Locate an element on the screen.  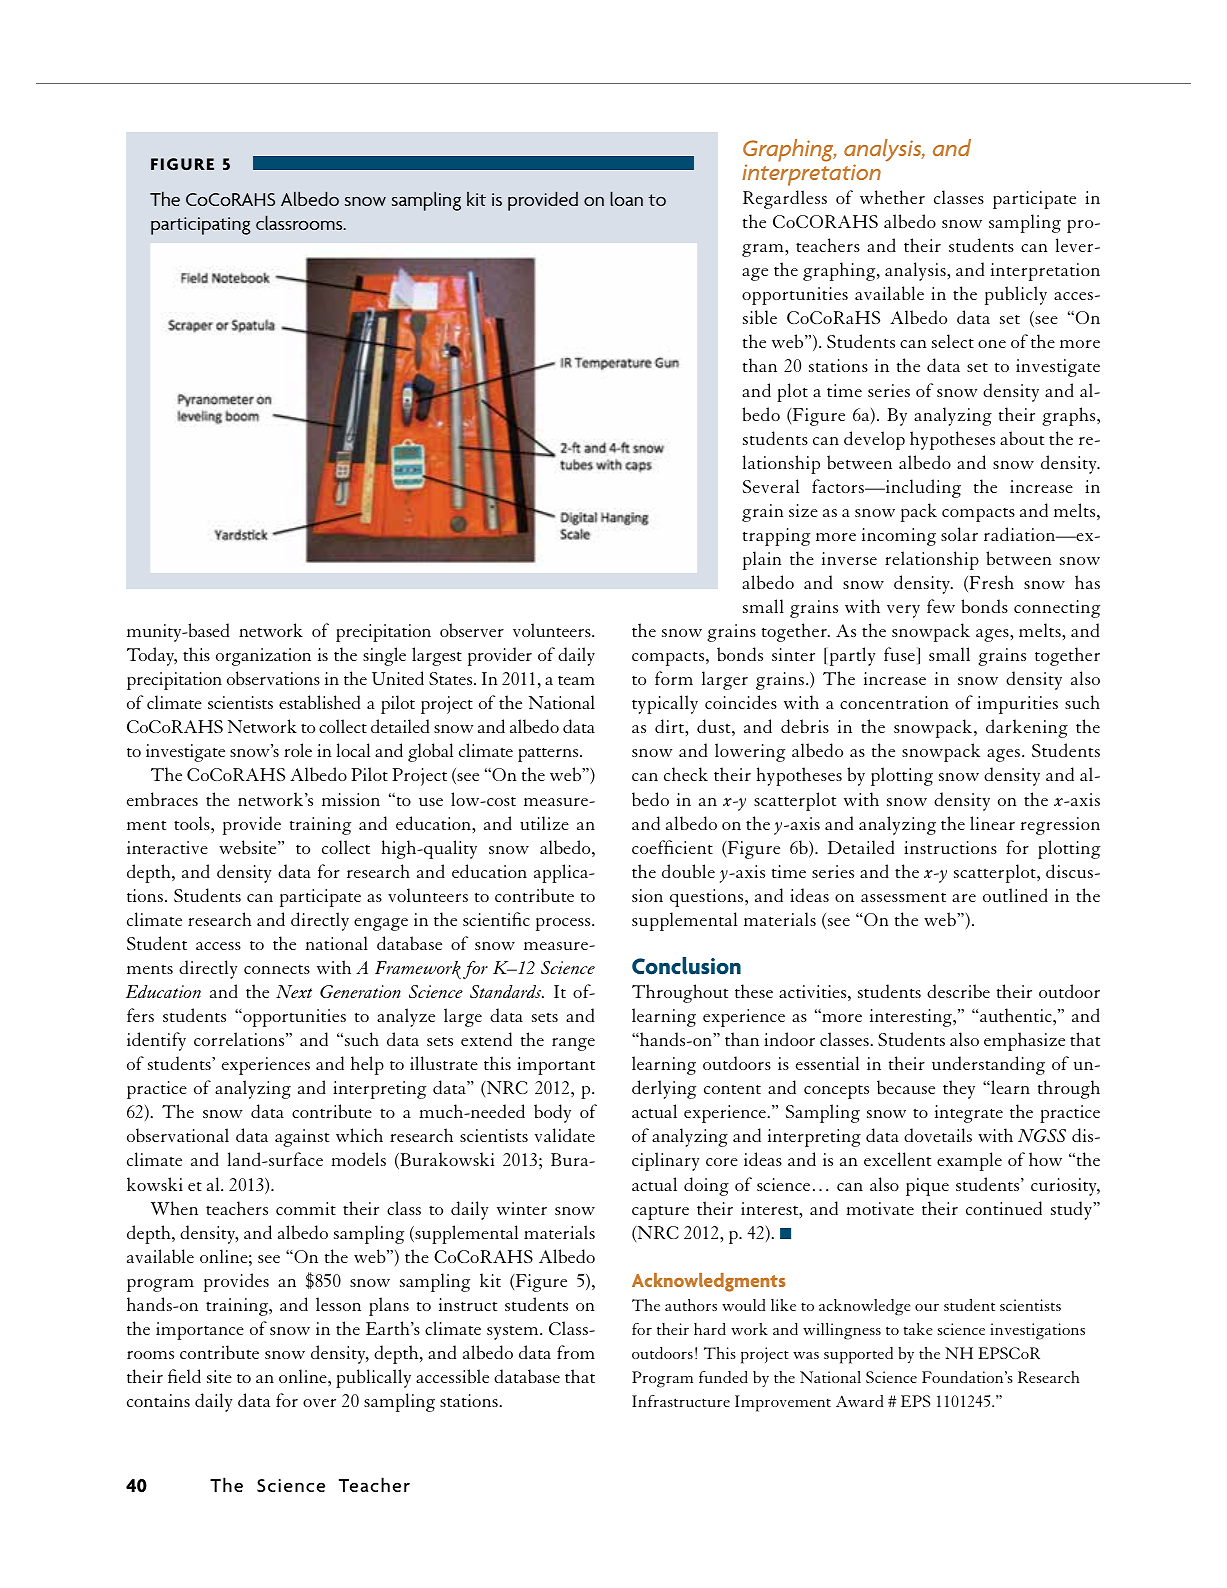
utilize is located at coordinates (544, 823).
